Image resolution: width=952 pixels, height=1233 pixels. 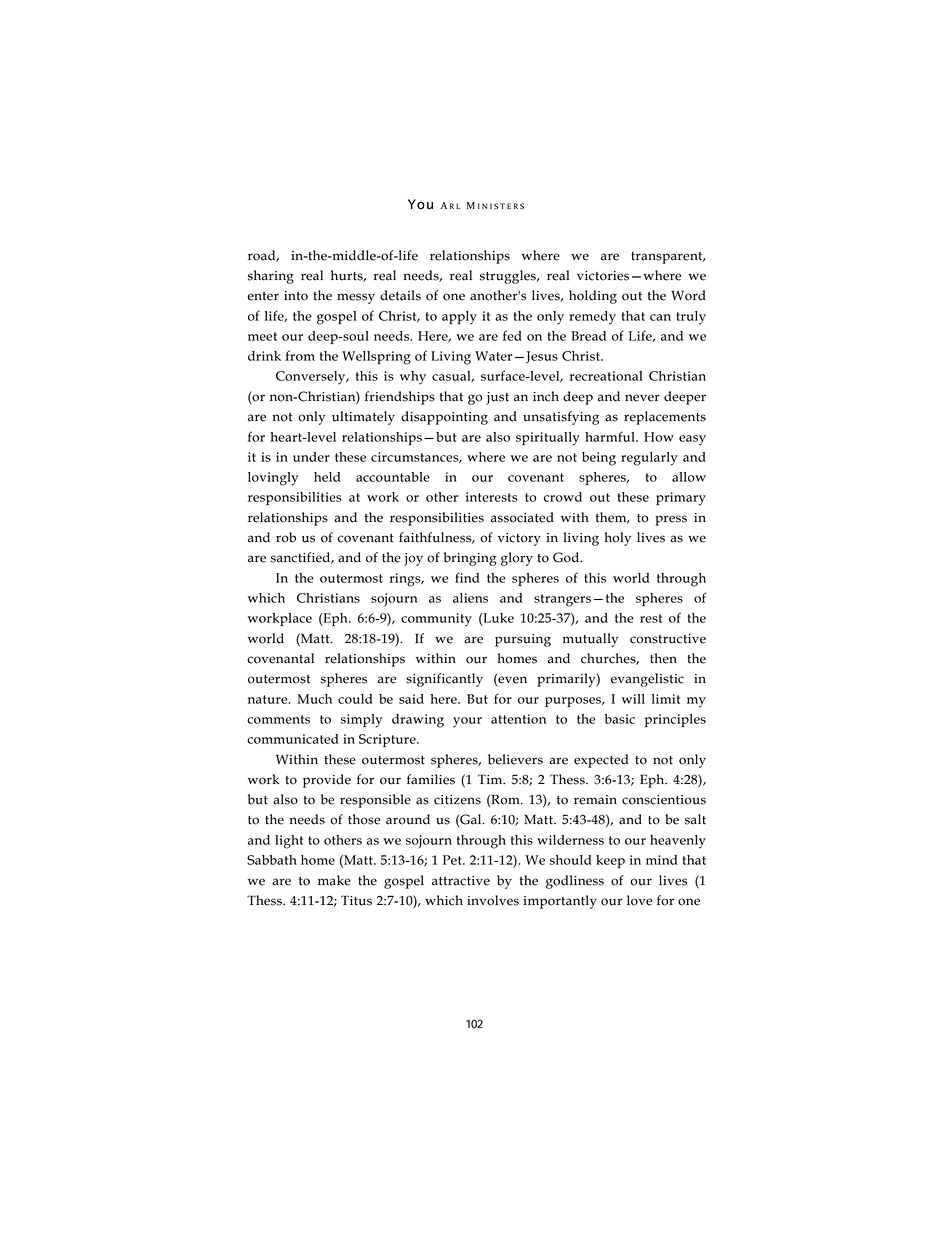 I want to click on rob, so click(x=286, y=537).
